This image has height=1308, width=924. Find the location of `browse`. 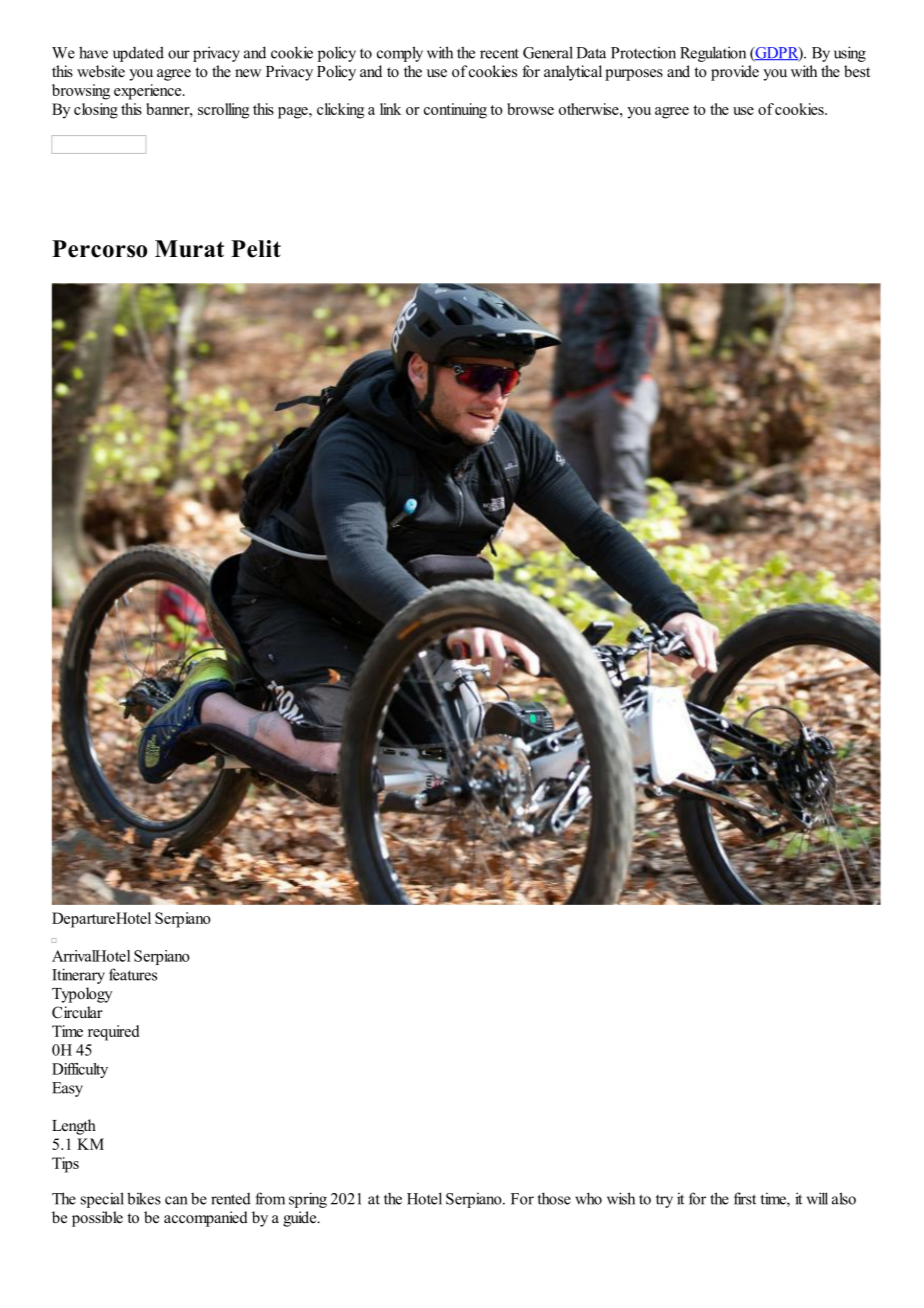

browse is located at coordinates (530, 109).
